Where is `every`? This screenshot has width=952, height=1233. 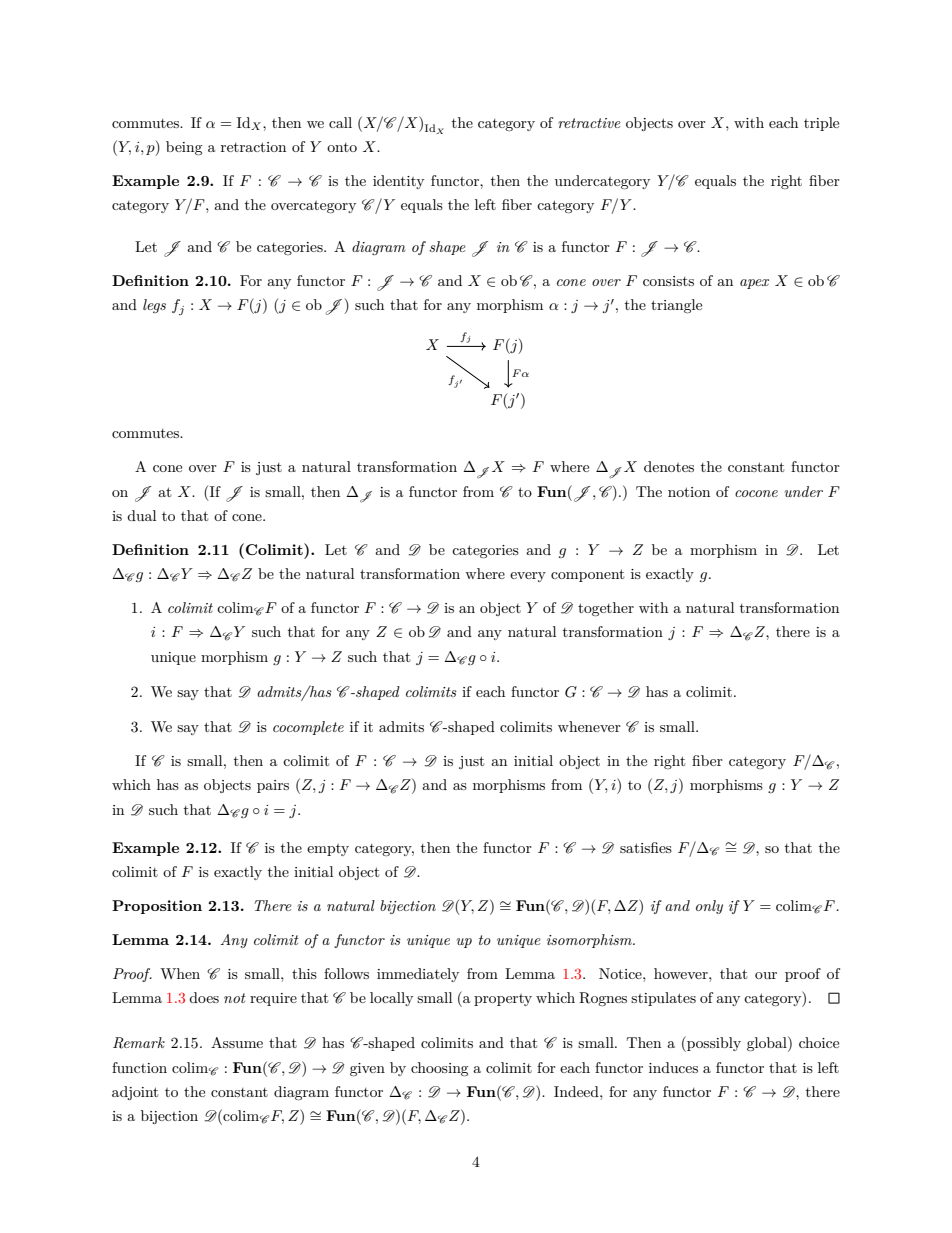 every is located at coordinates (528, 577).
